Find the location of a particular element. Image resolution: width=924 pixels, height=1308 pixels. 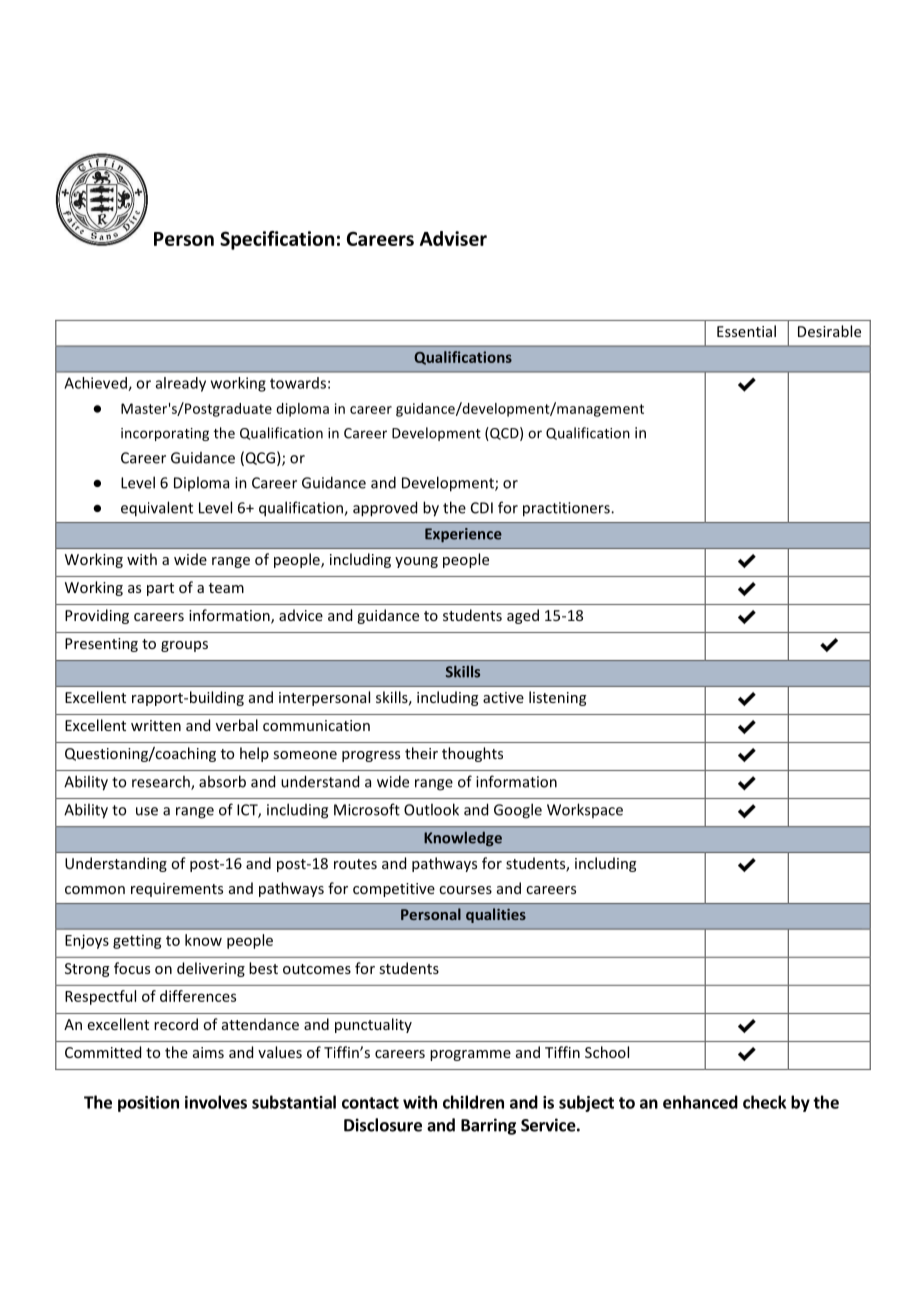

active is located at coordinates (503, 697).
